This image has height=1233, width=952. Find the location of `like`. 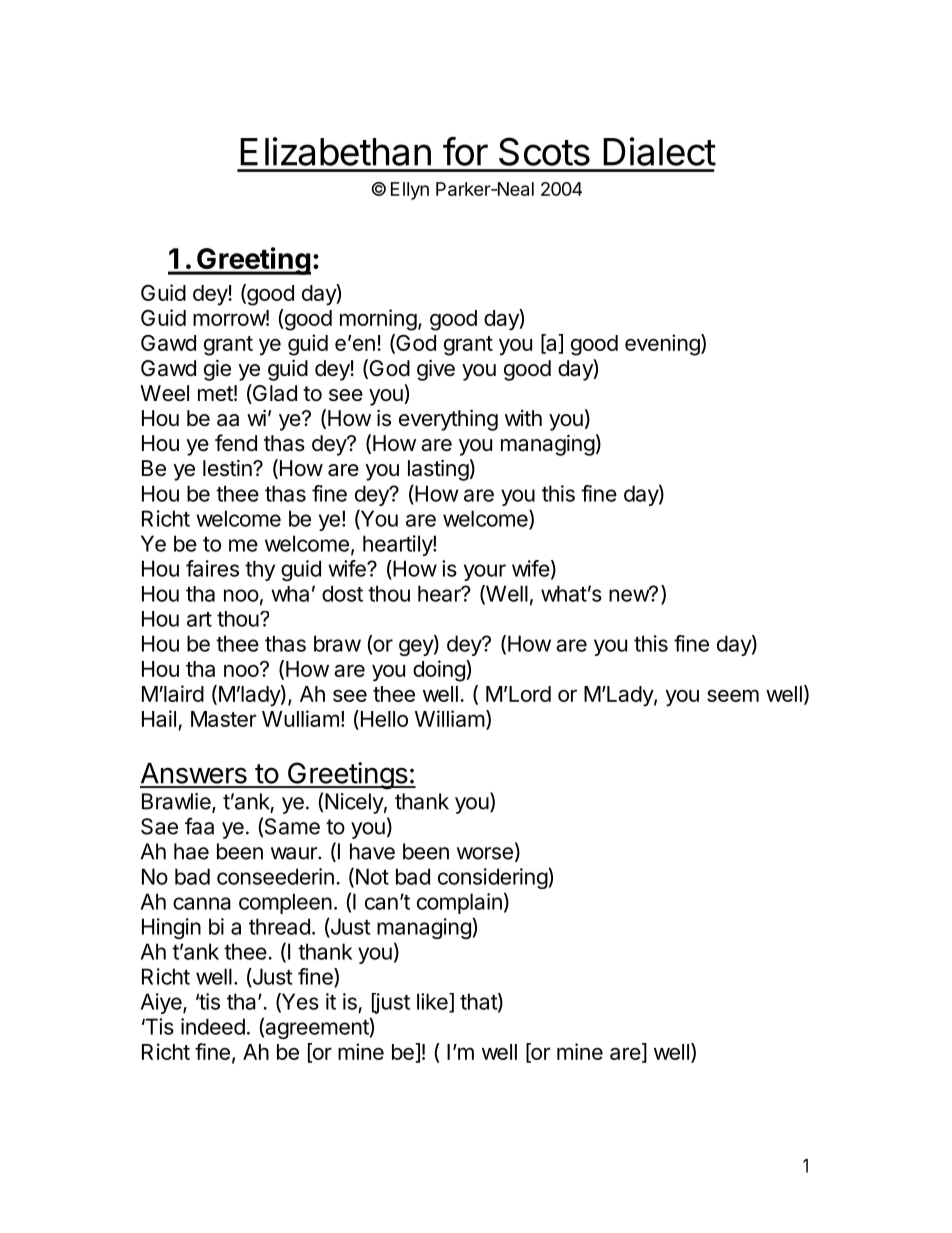

like is located at coordinates (433, 1002).
